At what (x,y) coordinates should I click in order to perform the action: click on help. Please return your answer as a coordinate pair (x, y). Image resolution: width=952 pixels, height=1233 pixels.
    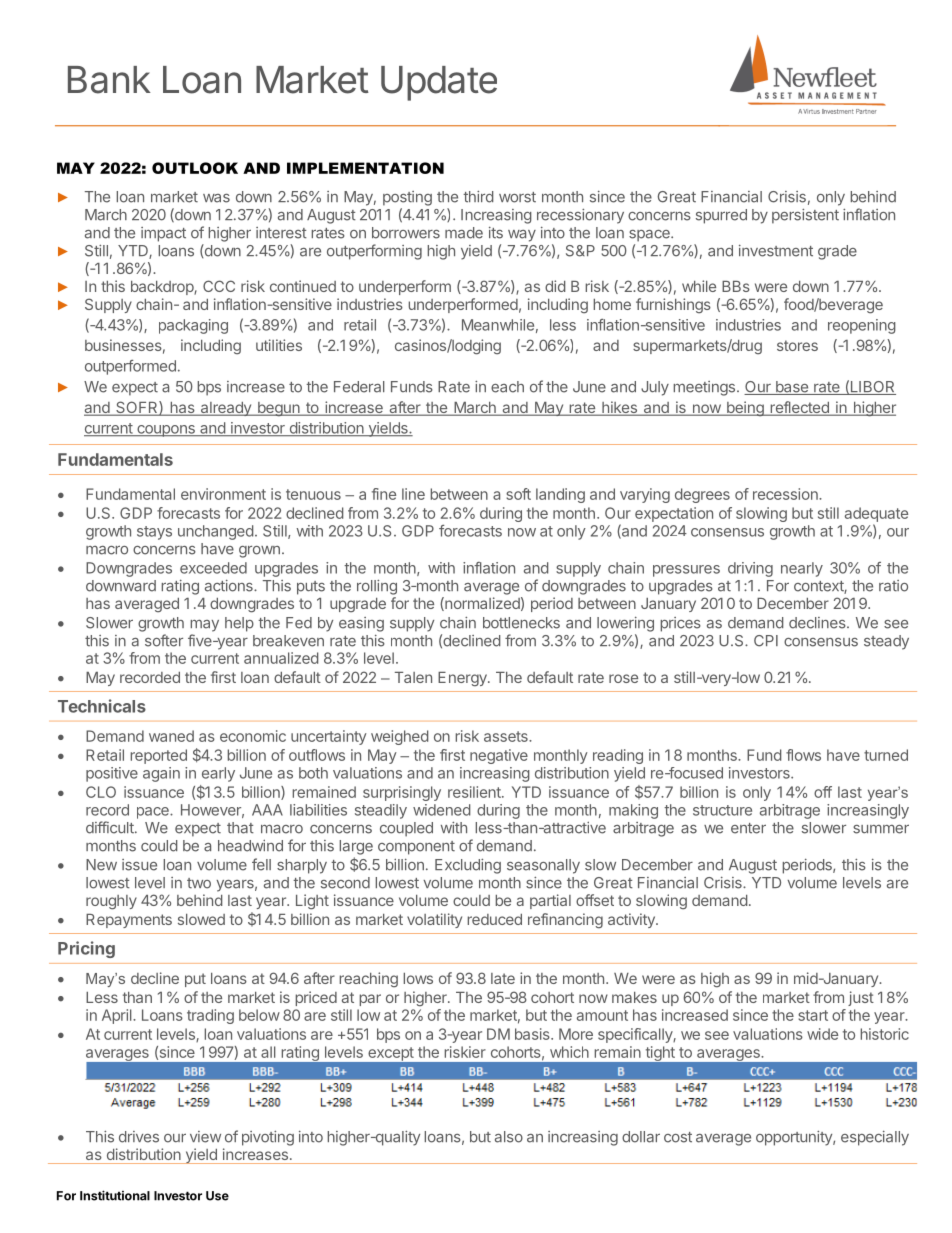
    Looking at the image, I should click on (239, 624).
